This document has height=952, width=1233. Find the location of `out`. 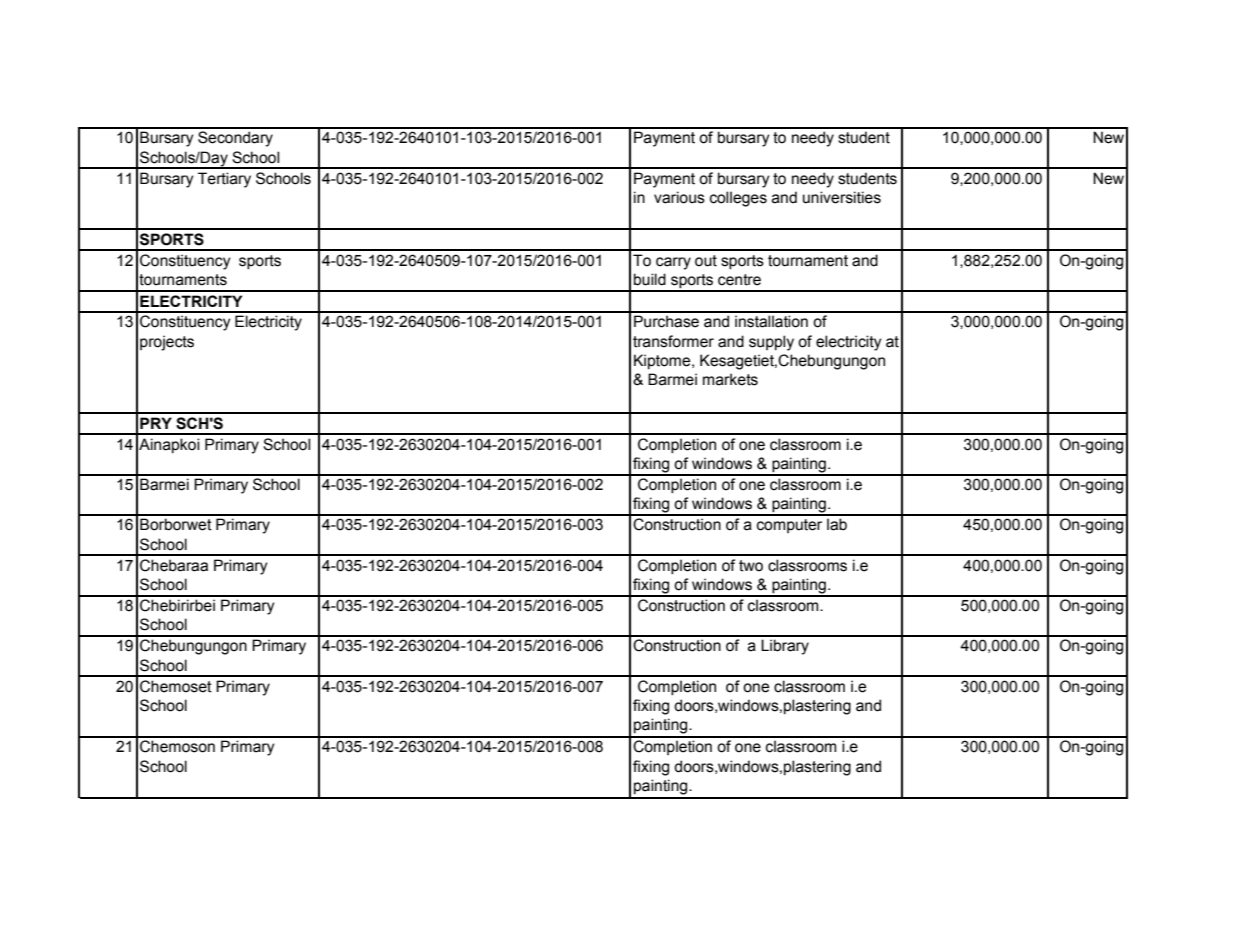

out is located at coordinates (706, 261).
